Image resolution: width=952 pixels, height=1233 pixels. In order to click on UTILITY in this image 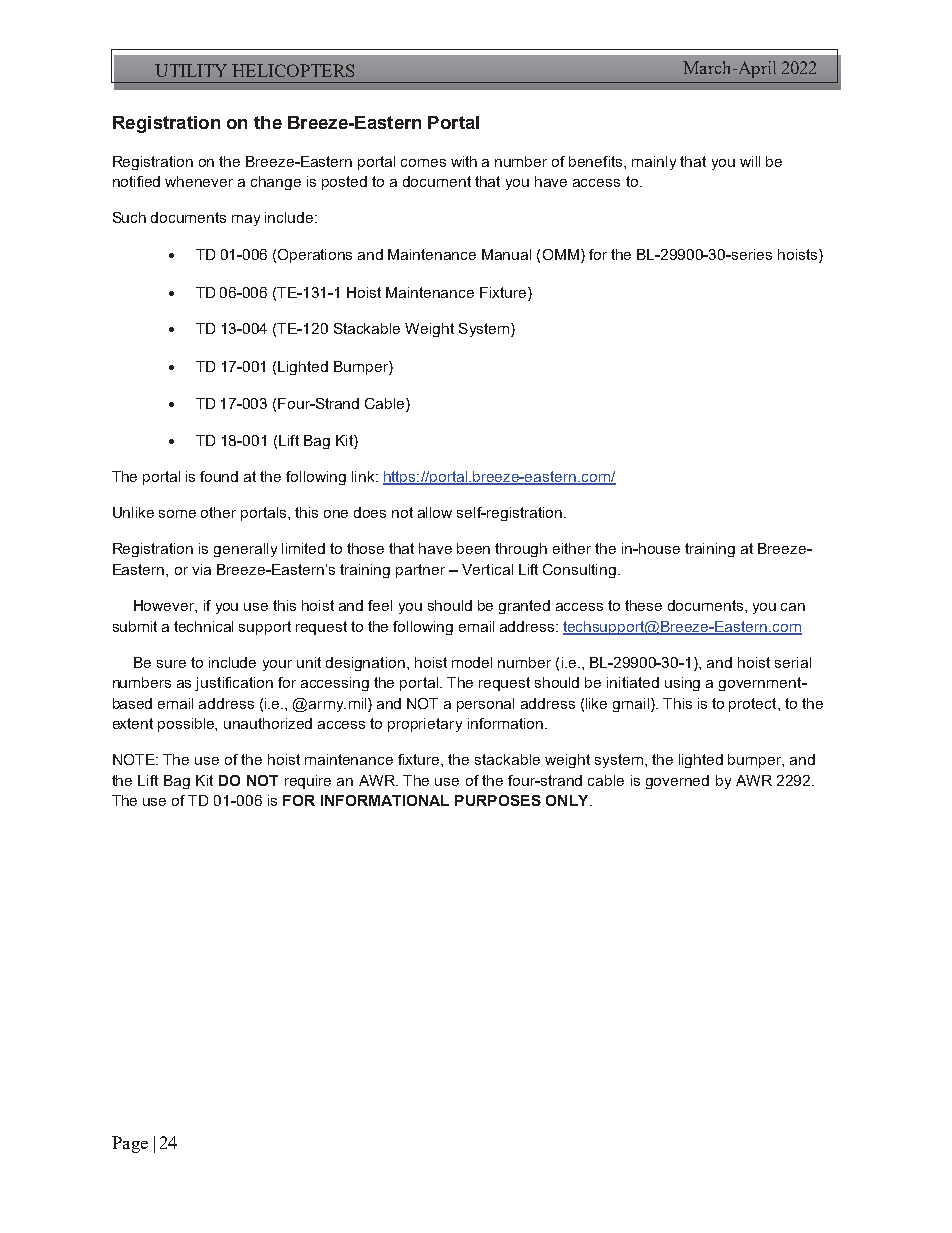, I will do `click(191, 70)`.
